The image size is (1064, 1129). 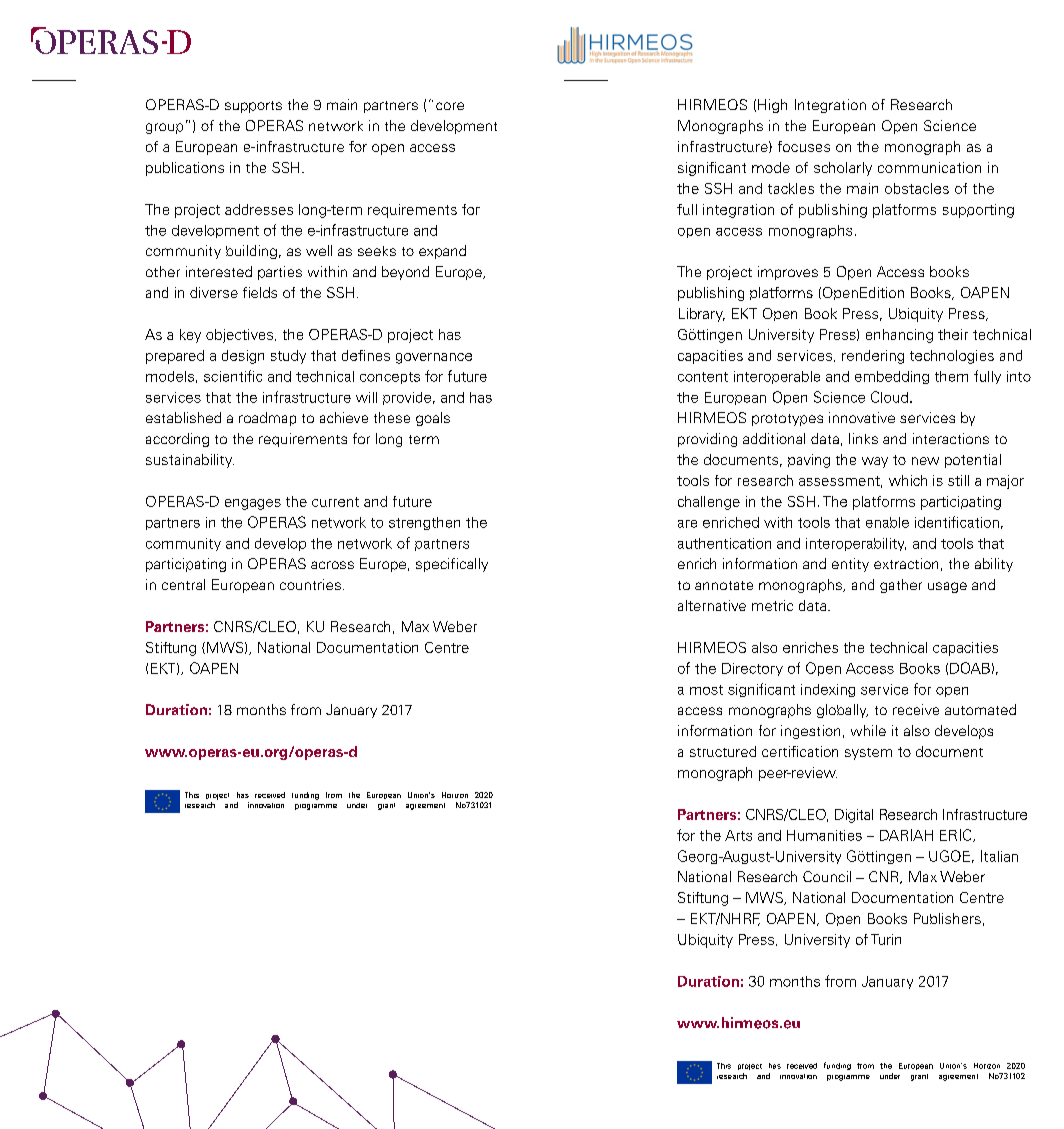 What do you see at coordinates (183, 584) in the screenshot?
I see `central` at bounding box center [183, 584].
